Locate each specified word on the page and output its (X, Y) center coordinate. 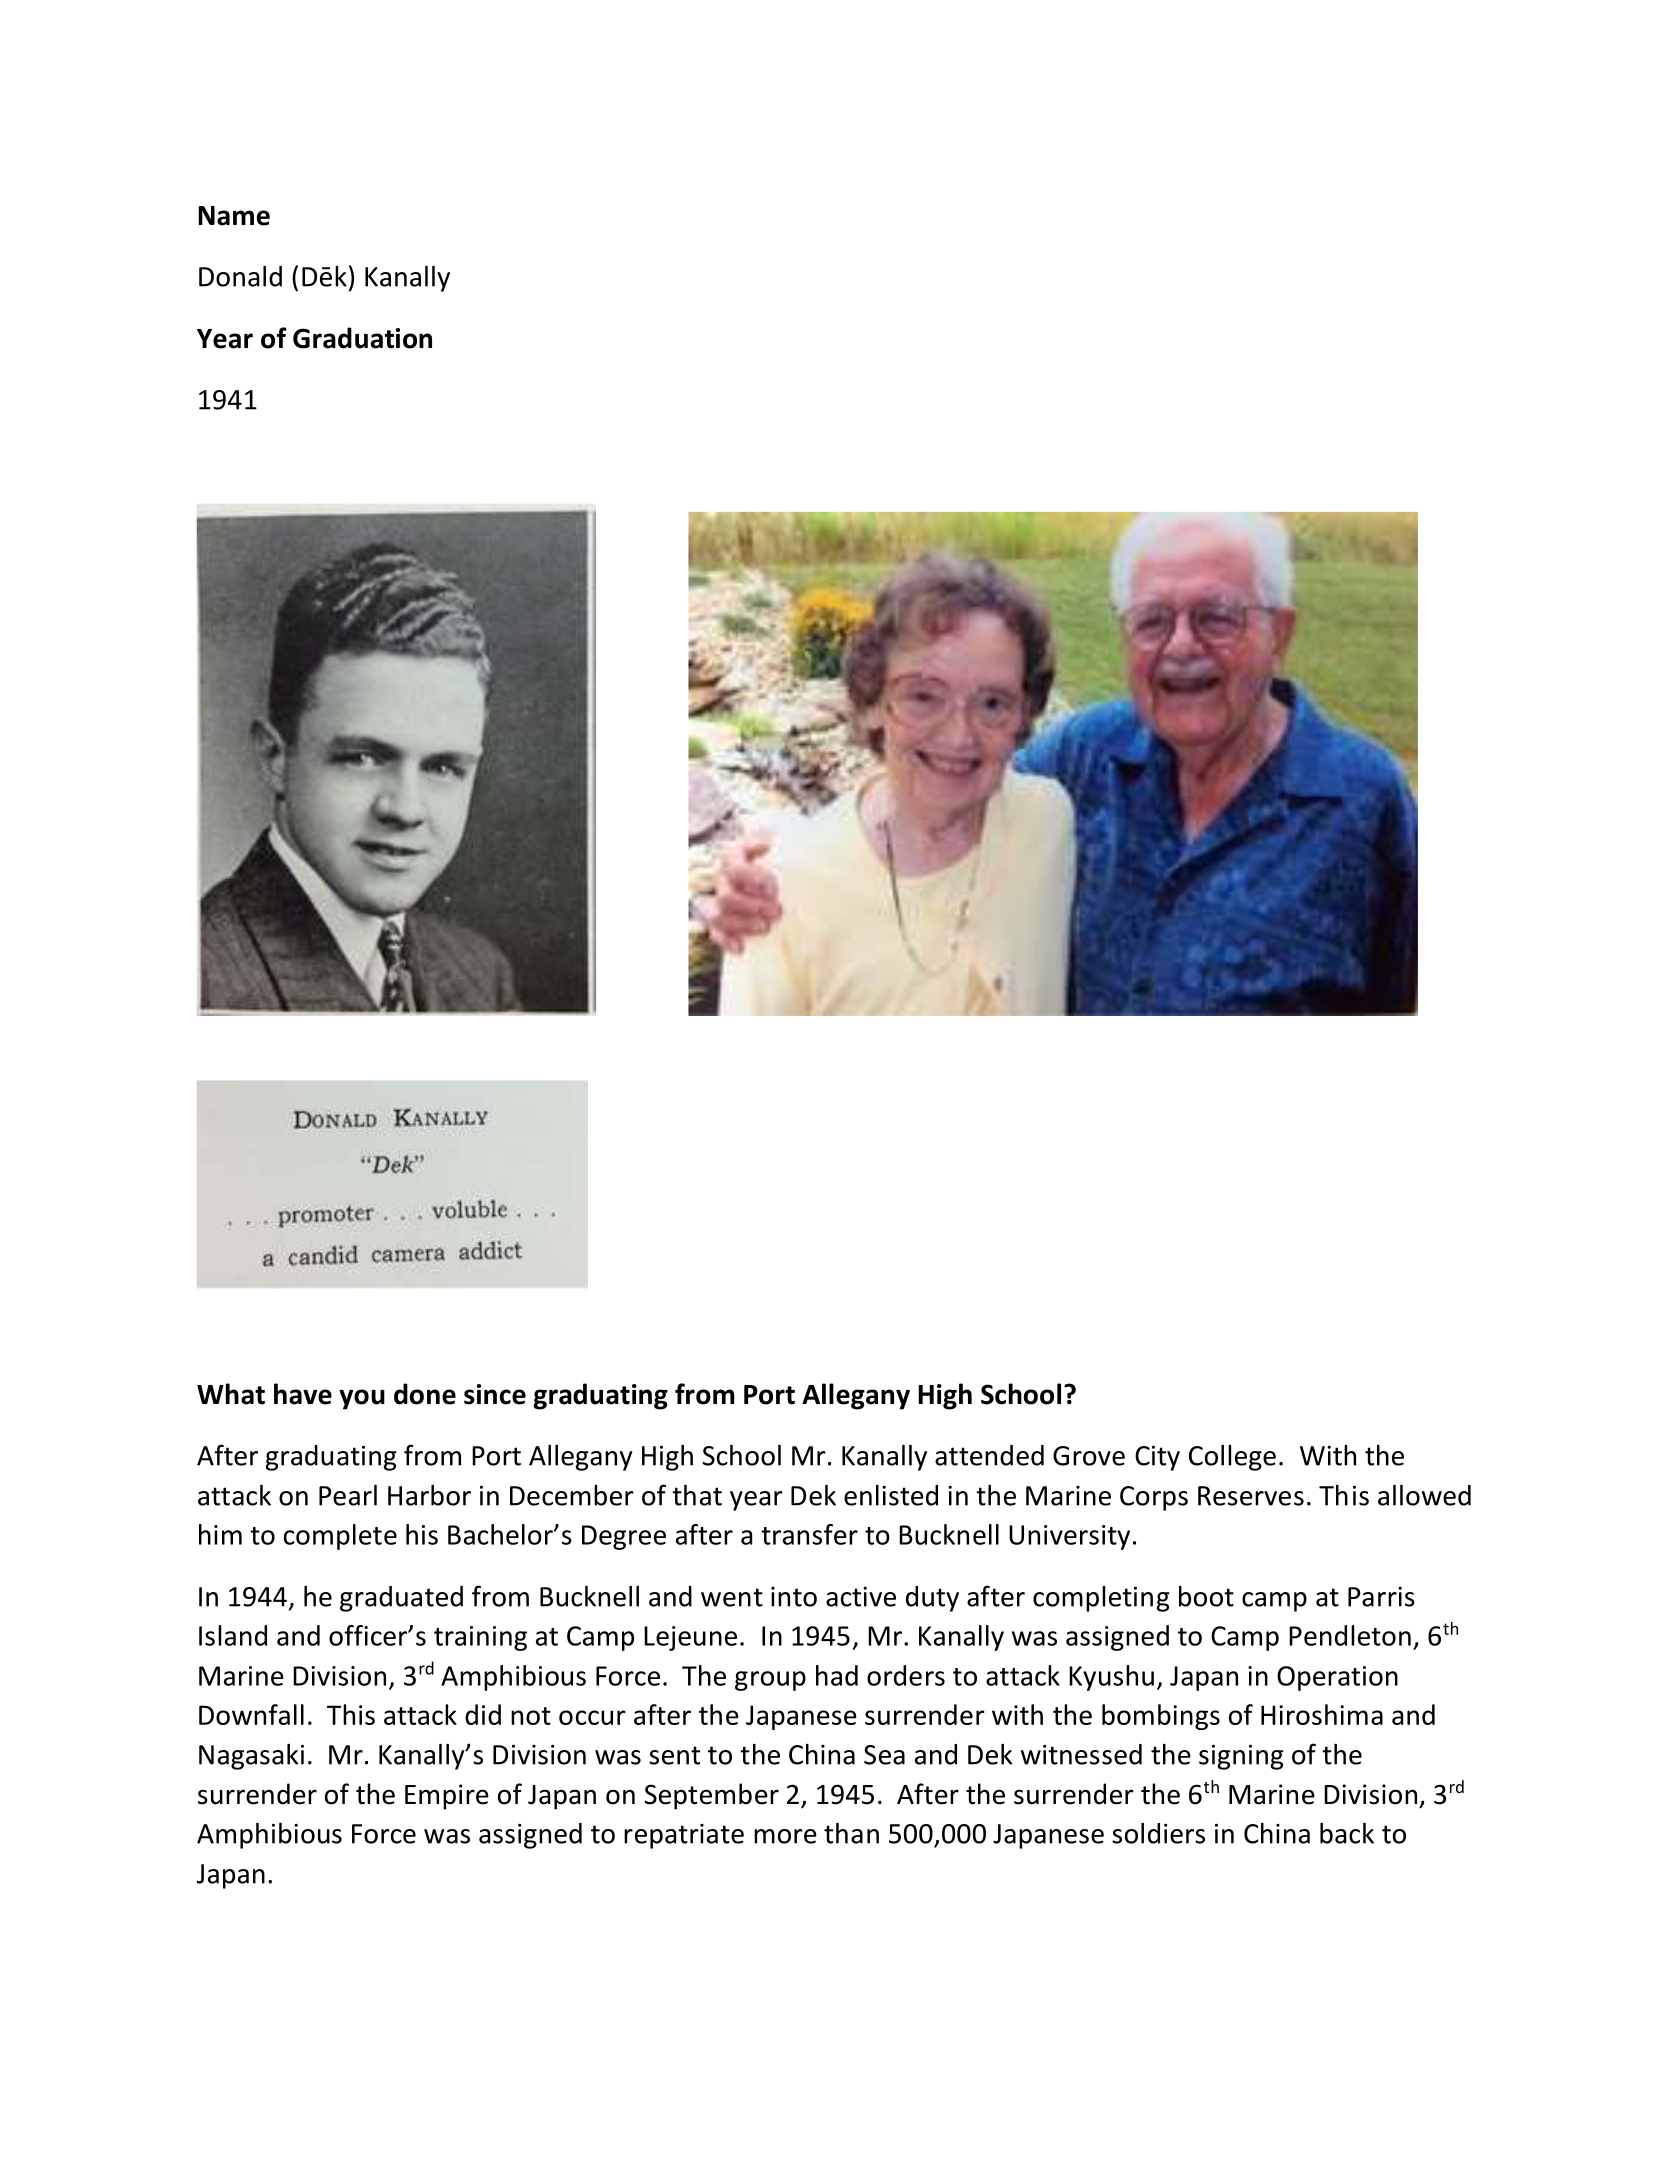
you (362, 1399)
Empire (447, 1797)
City (1157, 1458)
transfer (809, 1534)
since (495, 1394)
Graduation (362, 338)
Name (234, 216)
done (425, 1394)
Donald (240, 276)
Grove (1089, 1456)
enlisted (891, 1495)
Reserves (1251, 1496)
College (1232, 1458)
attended (989, 1455)
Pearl (348, 1495)
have (303, 1394)
